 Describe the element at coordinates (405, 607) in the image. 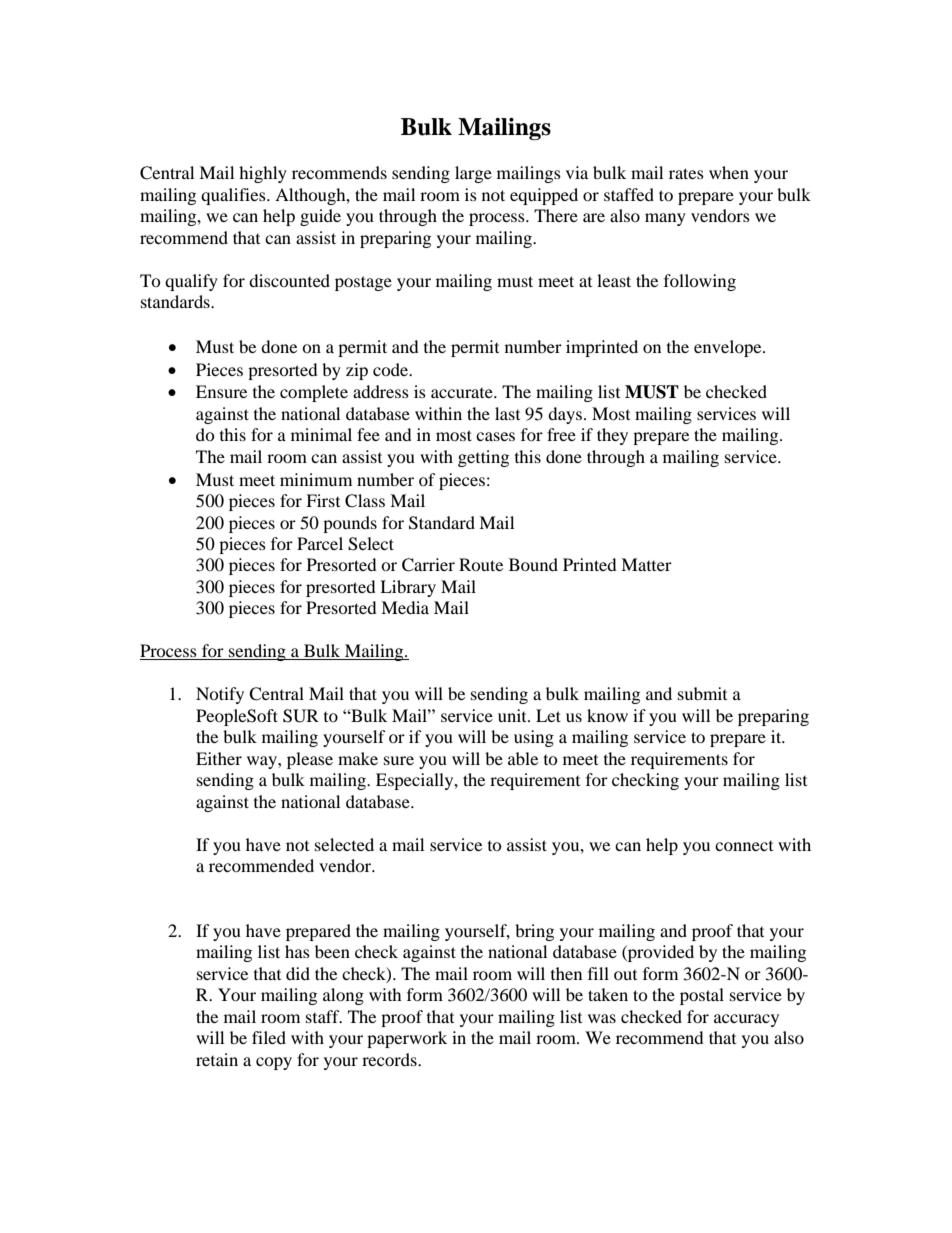

I see `Media` at that location.
